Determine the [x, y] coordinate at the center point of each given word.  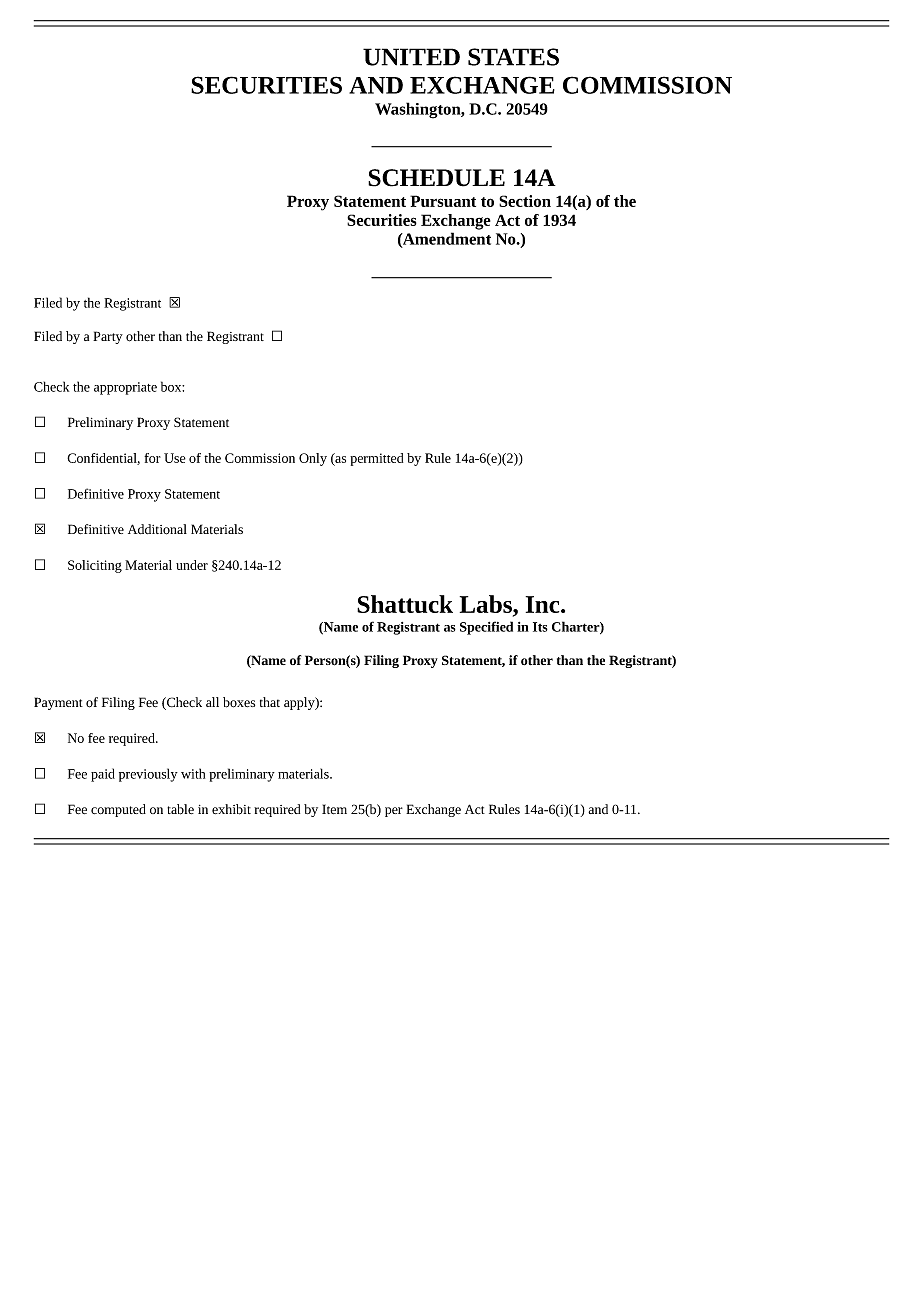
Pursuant [443, 201]
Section [525, 201]
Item [334, 809]
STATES [513, 57]
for [152, 458]
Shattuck [405, 604]
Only [313, 459]
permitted [376, 459]
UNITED [411, 57]
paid [103, 775]
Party [108, 337]
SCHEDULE [436, 178]
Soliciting [95, 566]
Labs [487, 605]
